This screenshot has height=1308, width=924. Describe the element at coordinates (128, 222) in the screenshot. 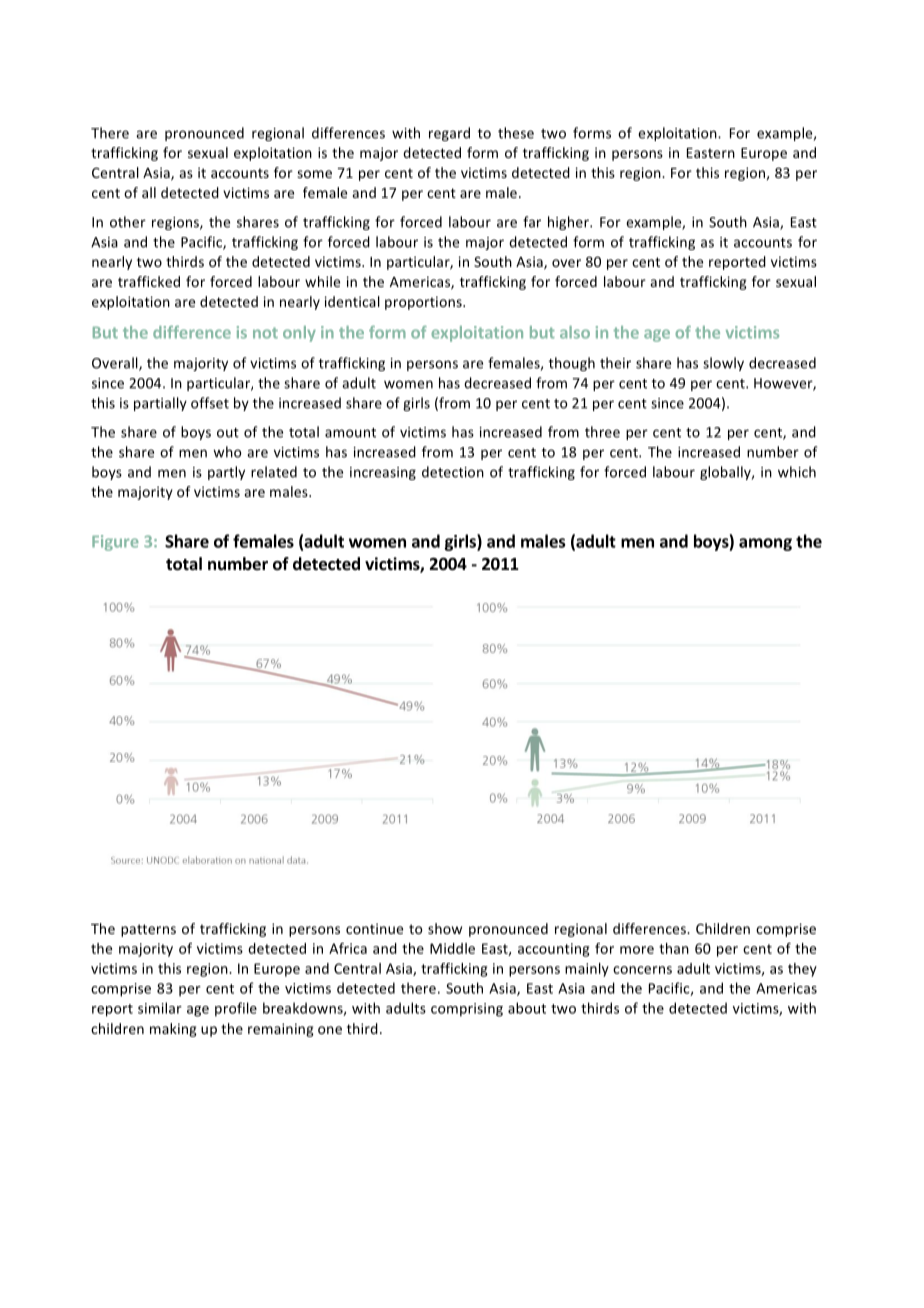

I see `other` at that location.
